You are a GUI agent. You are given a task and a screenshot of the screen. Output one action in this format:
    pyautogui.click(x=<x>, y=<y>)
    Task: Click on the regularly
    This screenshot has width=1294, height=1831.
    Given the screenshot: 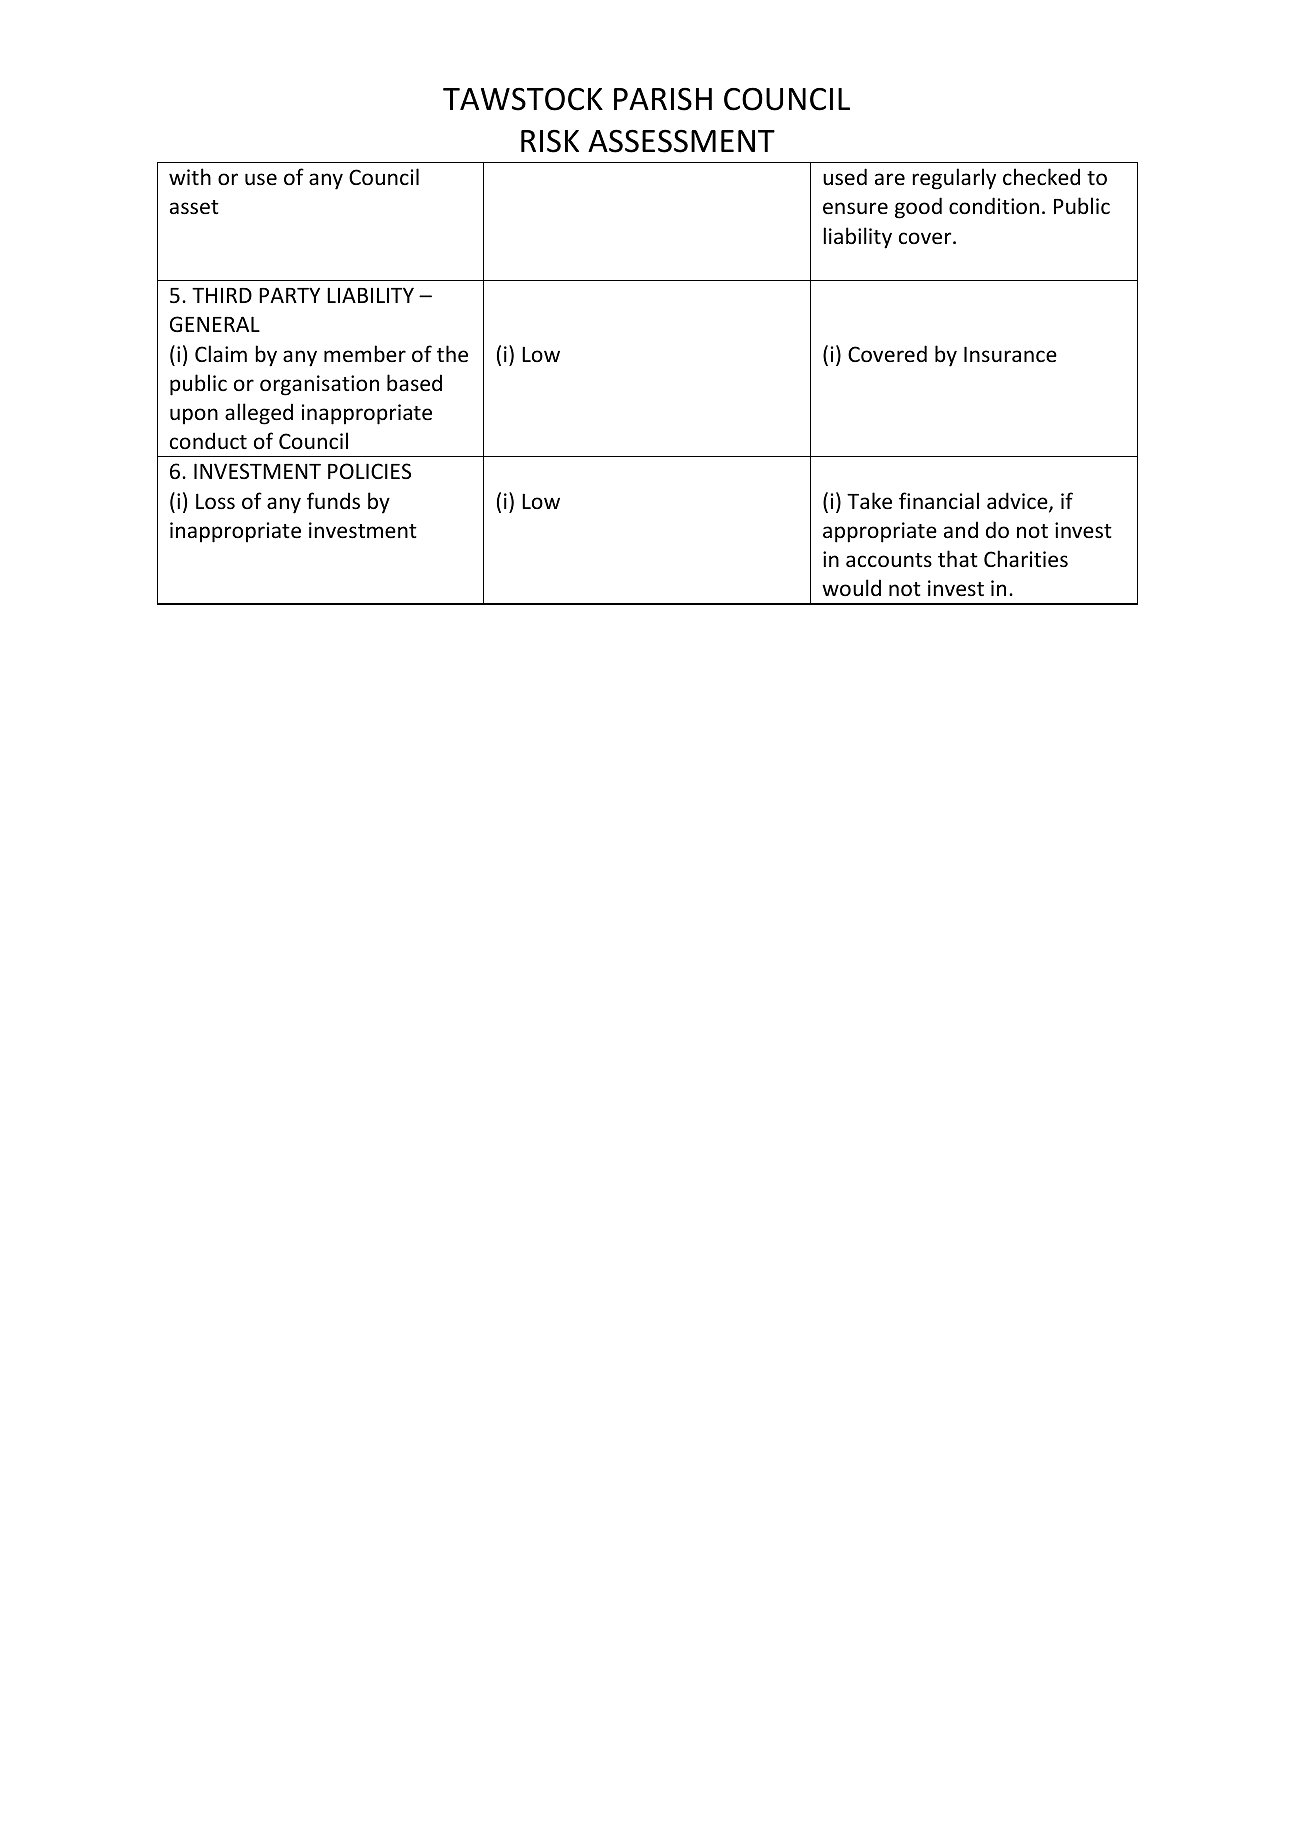 What is the action you would take?
    pyautogui.click(x=954, y=179)
